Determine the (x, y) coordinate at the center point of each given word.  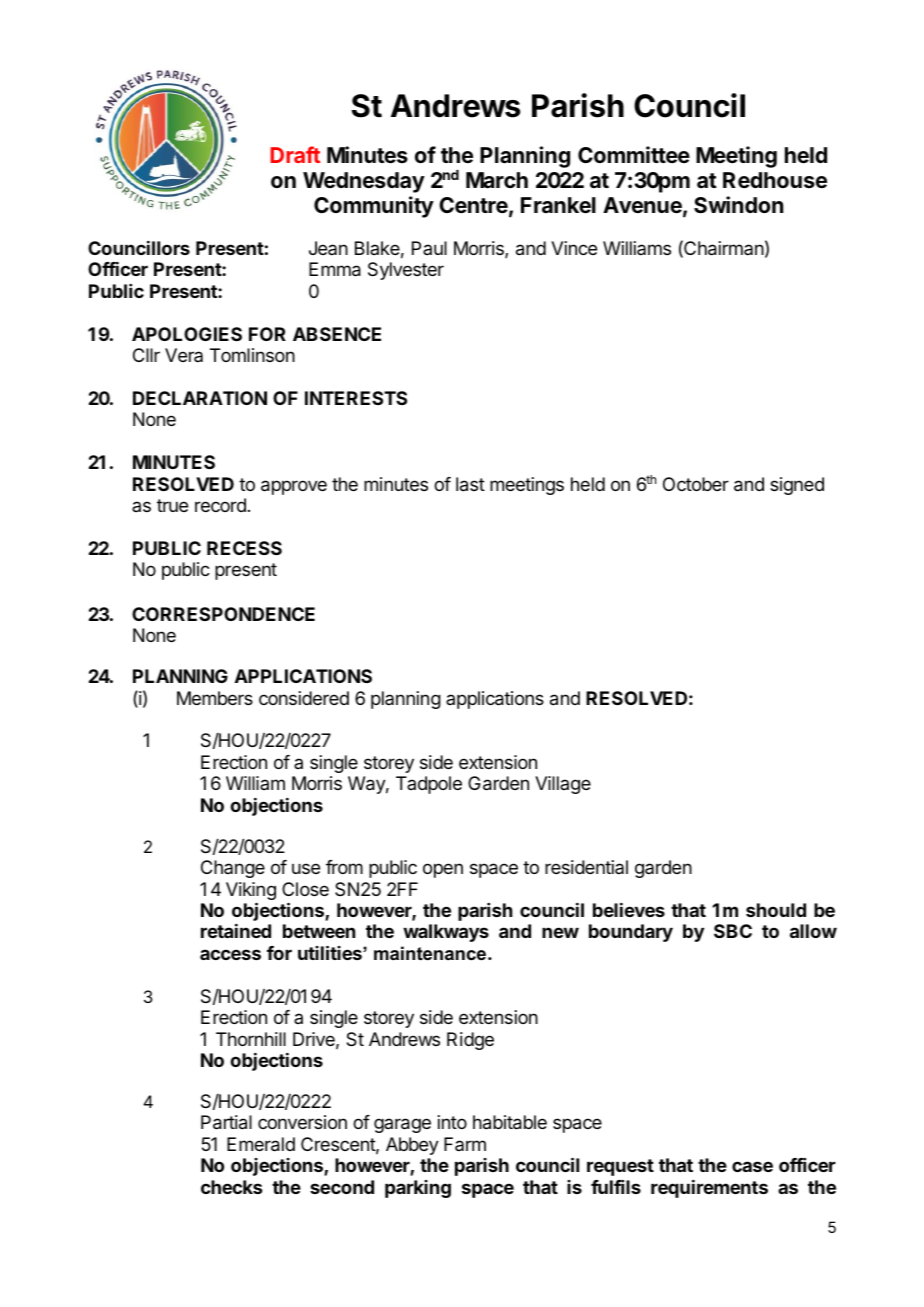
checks (231, 1187)
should (776, 910)
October (696, 484)
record (220, 505)
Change (233, 869)
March (497, 180)
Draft (295, 154)
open (443, 870)
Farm (465, 1144)
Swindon (738, 205)
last (470, 484)
